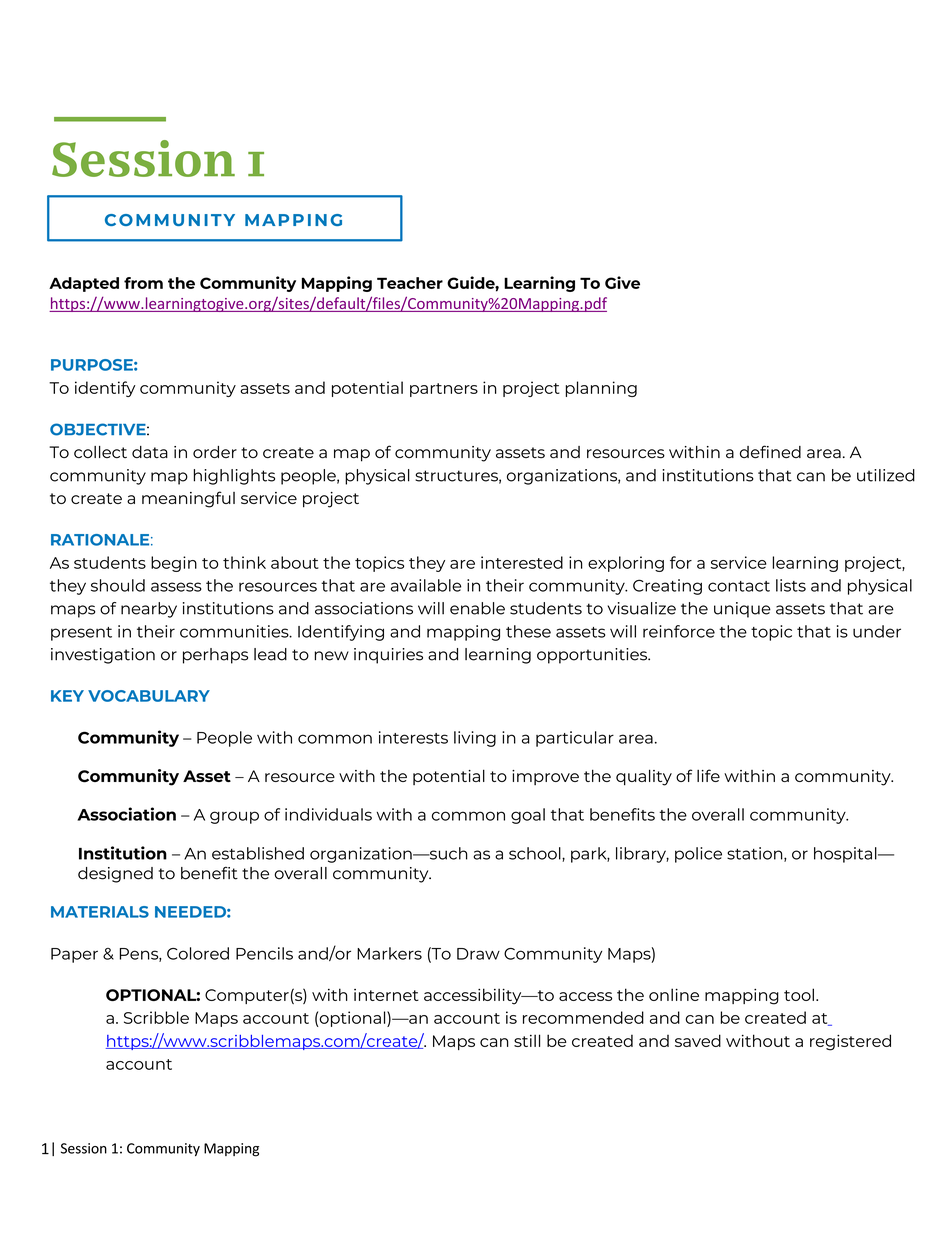 The image size is (952, 1233). Describe the element at coordinates (198, 953) in the screenshot. I see `Colored` at that location.
